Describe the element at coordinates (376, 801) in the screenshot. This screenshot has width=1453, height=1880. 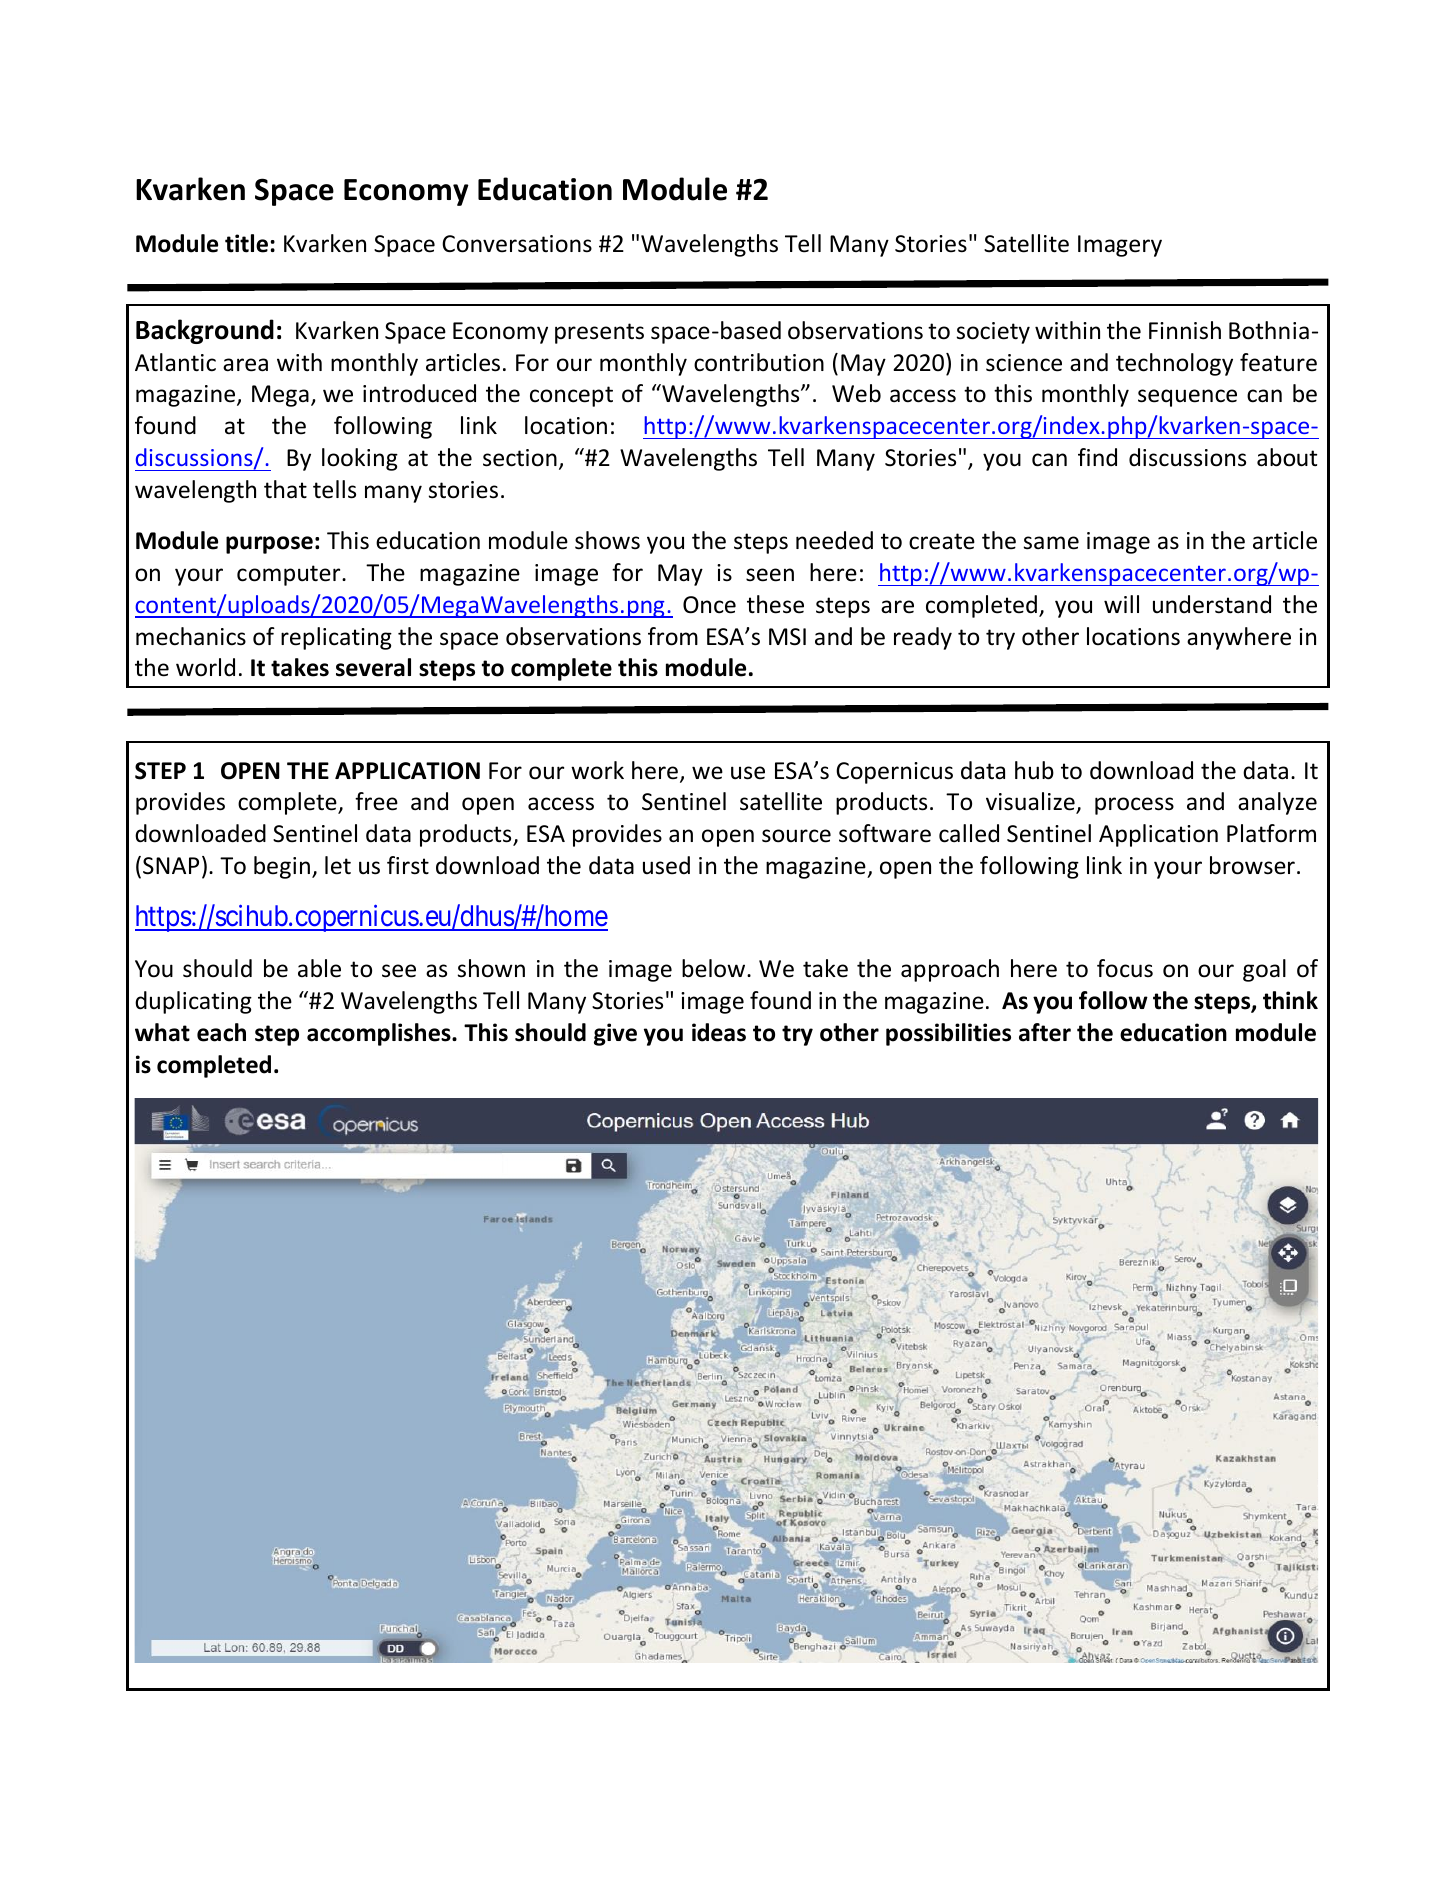
I see `free` at that location.
